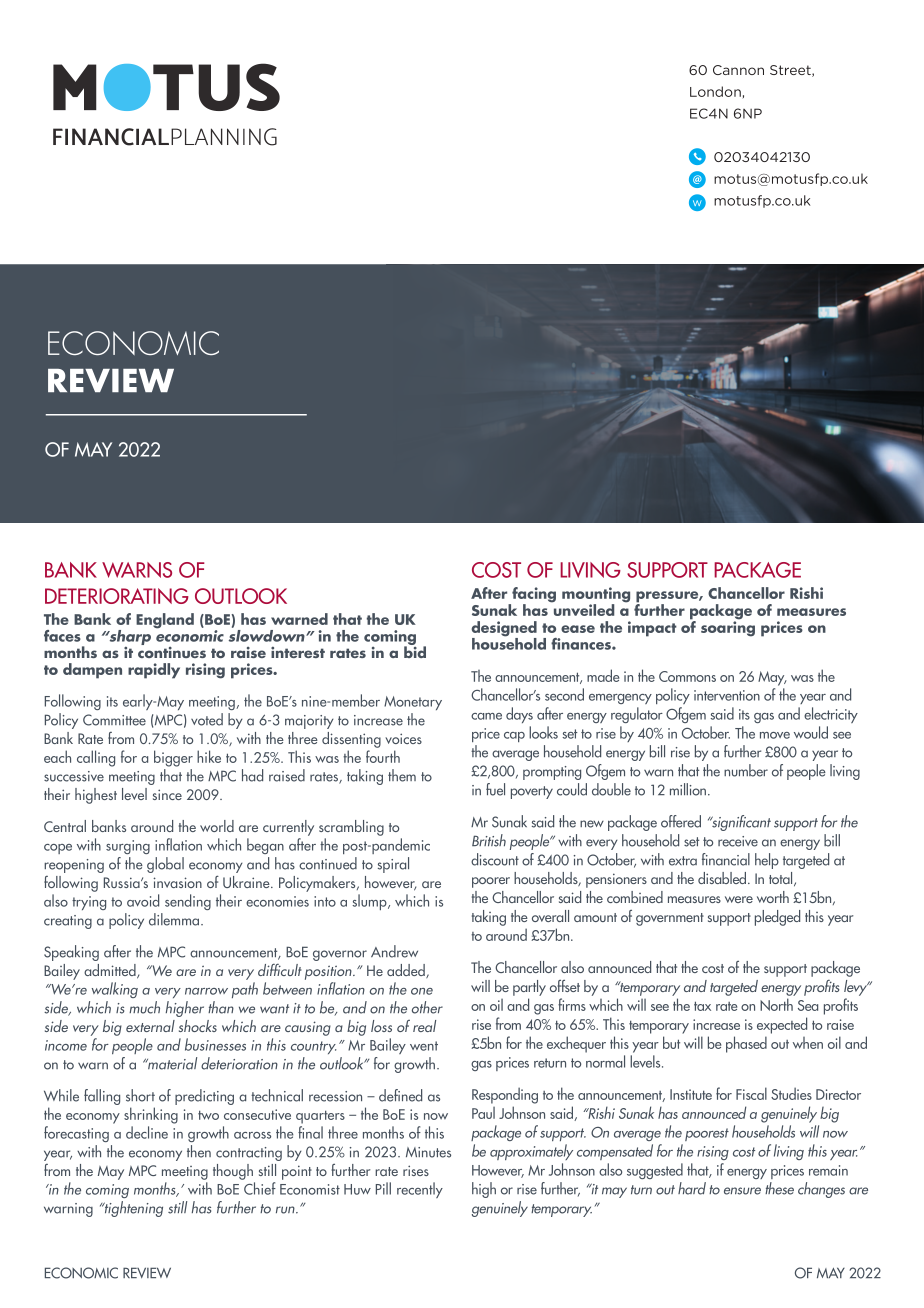  I want to click on facing, so click(533, 596).
